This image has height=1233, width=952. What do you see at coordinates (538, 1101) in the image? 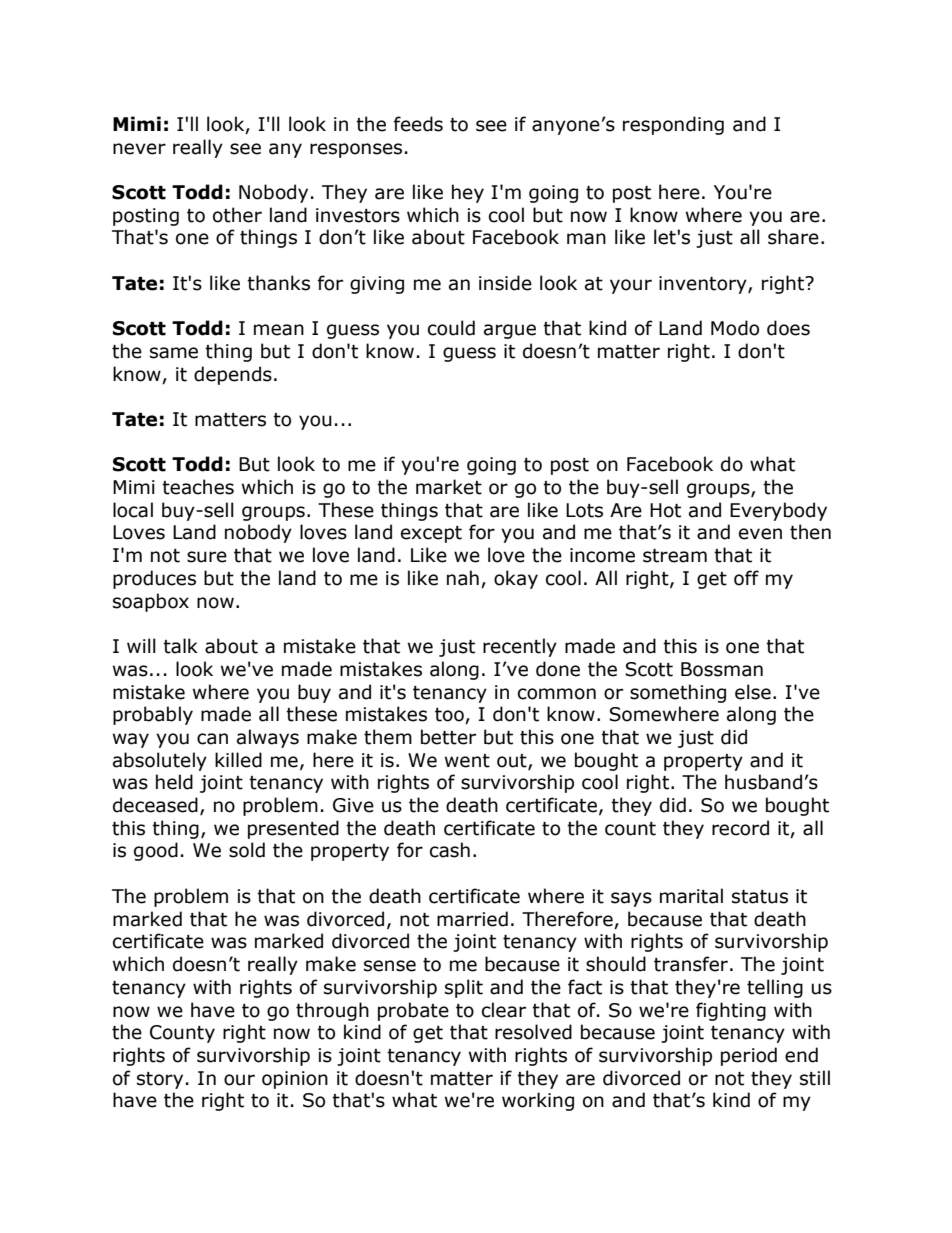
I see `working` at bounding box center [538, 1101].
